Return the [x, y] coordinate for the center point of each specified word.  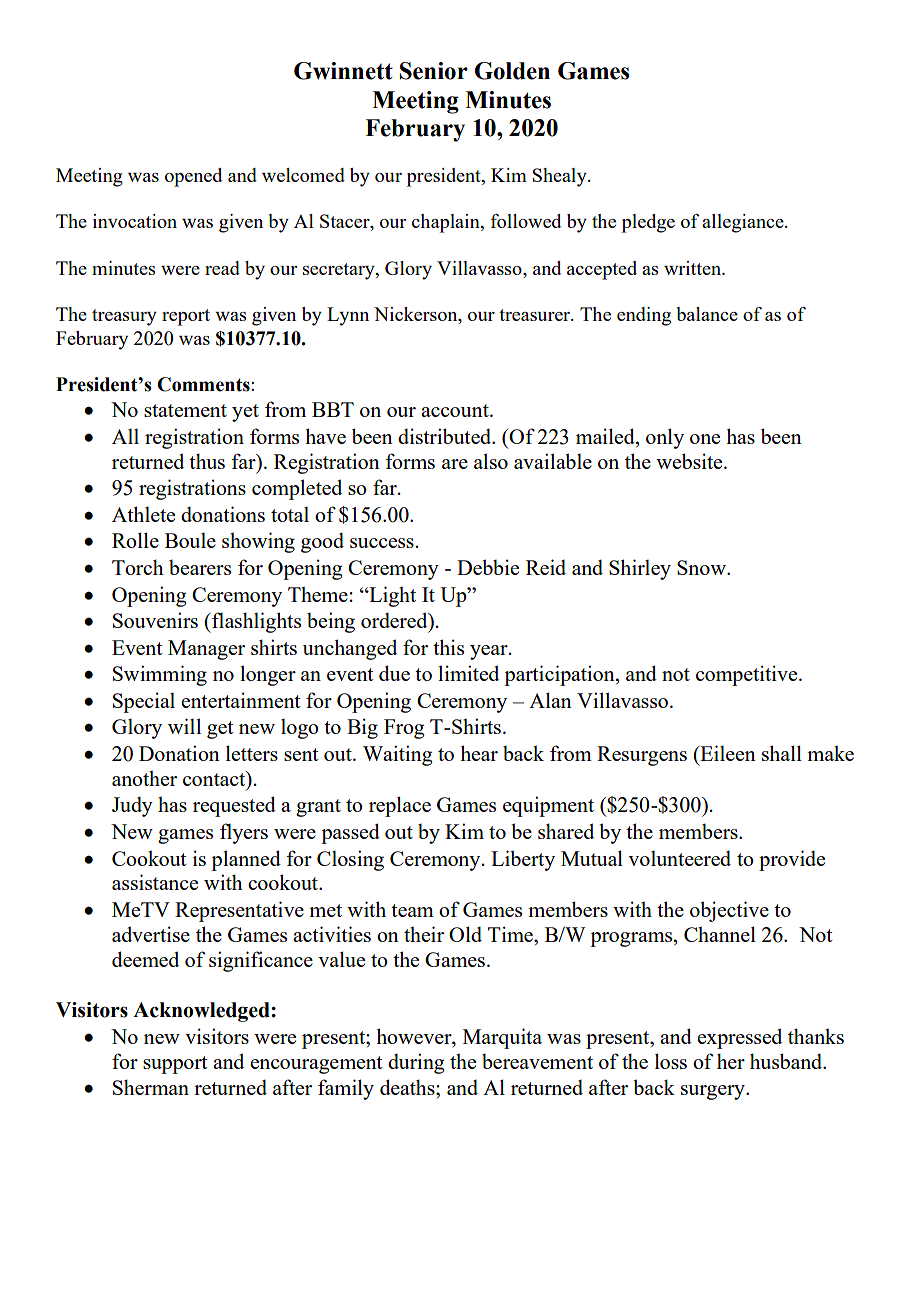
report [186, 317]
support [175, 1065]
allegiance [744, 223]
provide [792, 860]
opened [193, 177]
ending [644, 316]
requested [234, 806]
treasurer [536, 315]
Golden [512, 71]
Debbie [488, 567]
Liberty [523, 860]
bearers [200, 567]
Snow [702, 567]
